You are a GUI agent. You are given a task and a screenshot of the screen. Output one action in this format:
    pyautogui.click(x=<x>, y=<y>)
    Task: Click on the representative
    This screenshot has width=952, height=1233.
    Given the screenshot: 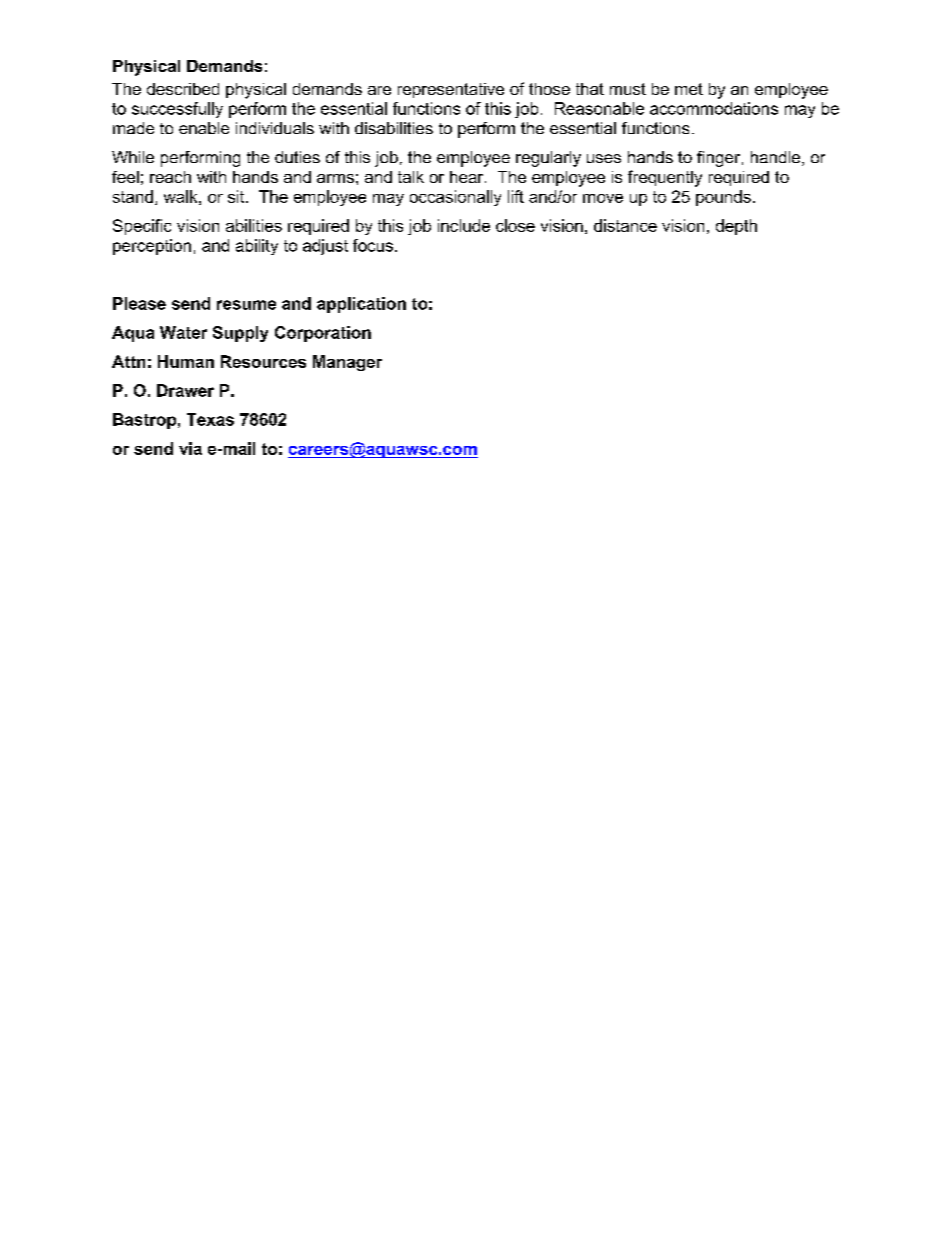 What is the action you would take?
    pyautogui.click(x=451, y=90)
